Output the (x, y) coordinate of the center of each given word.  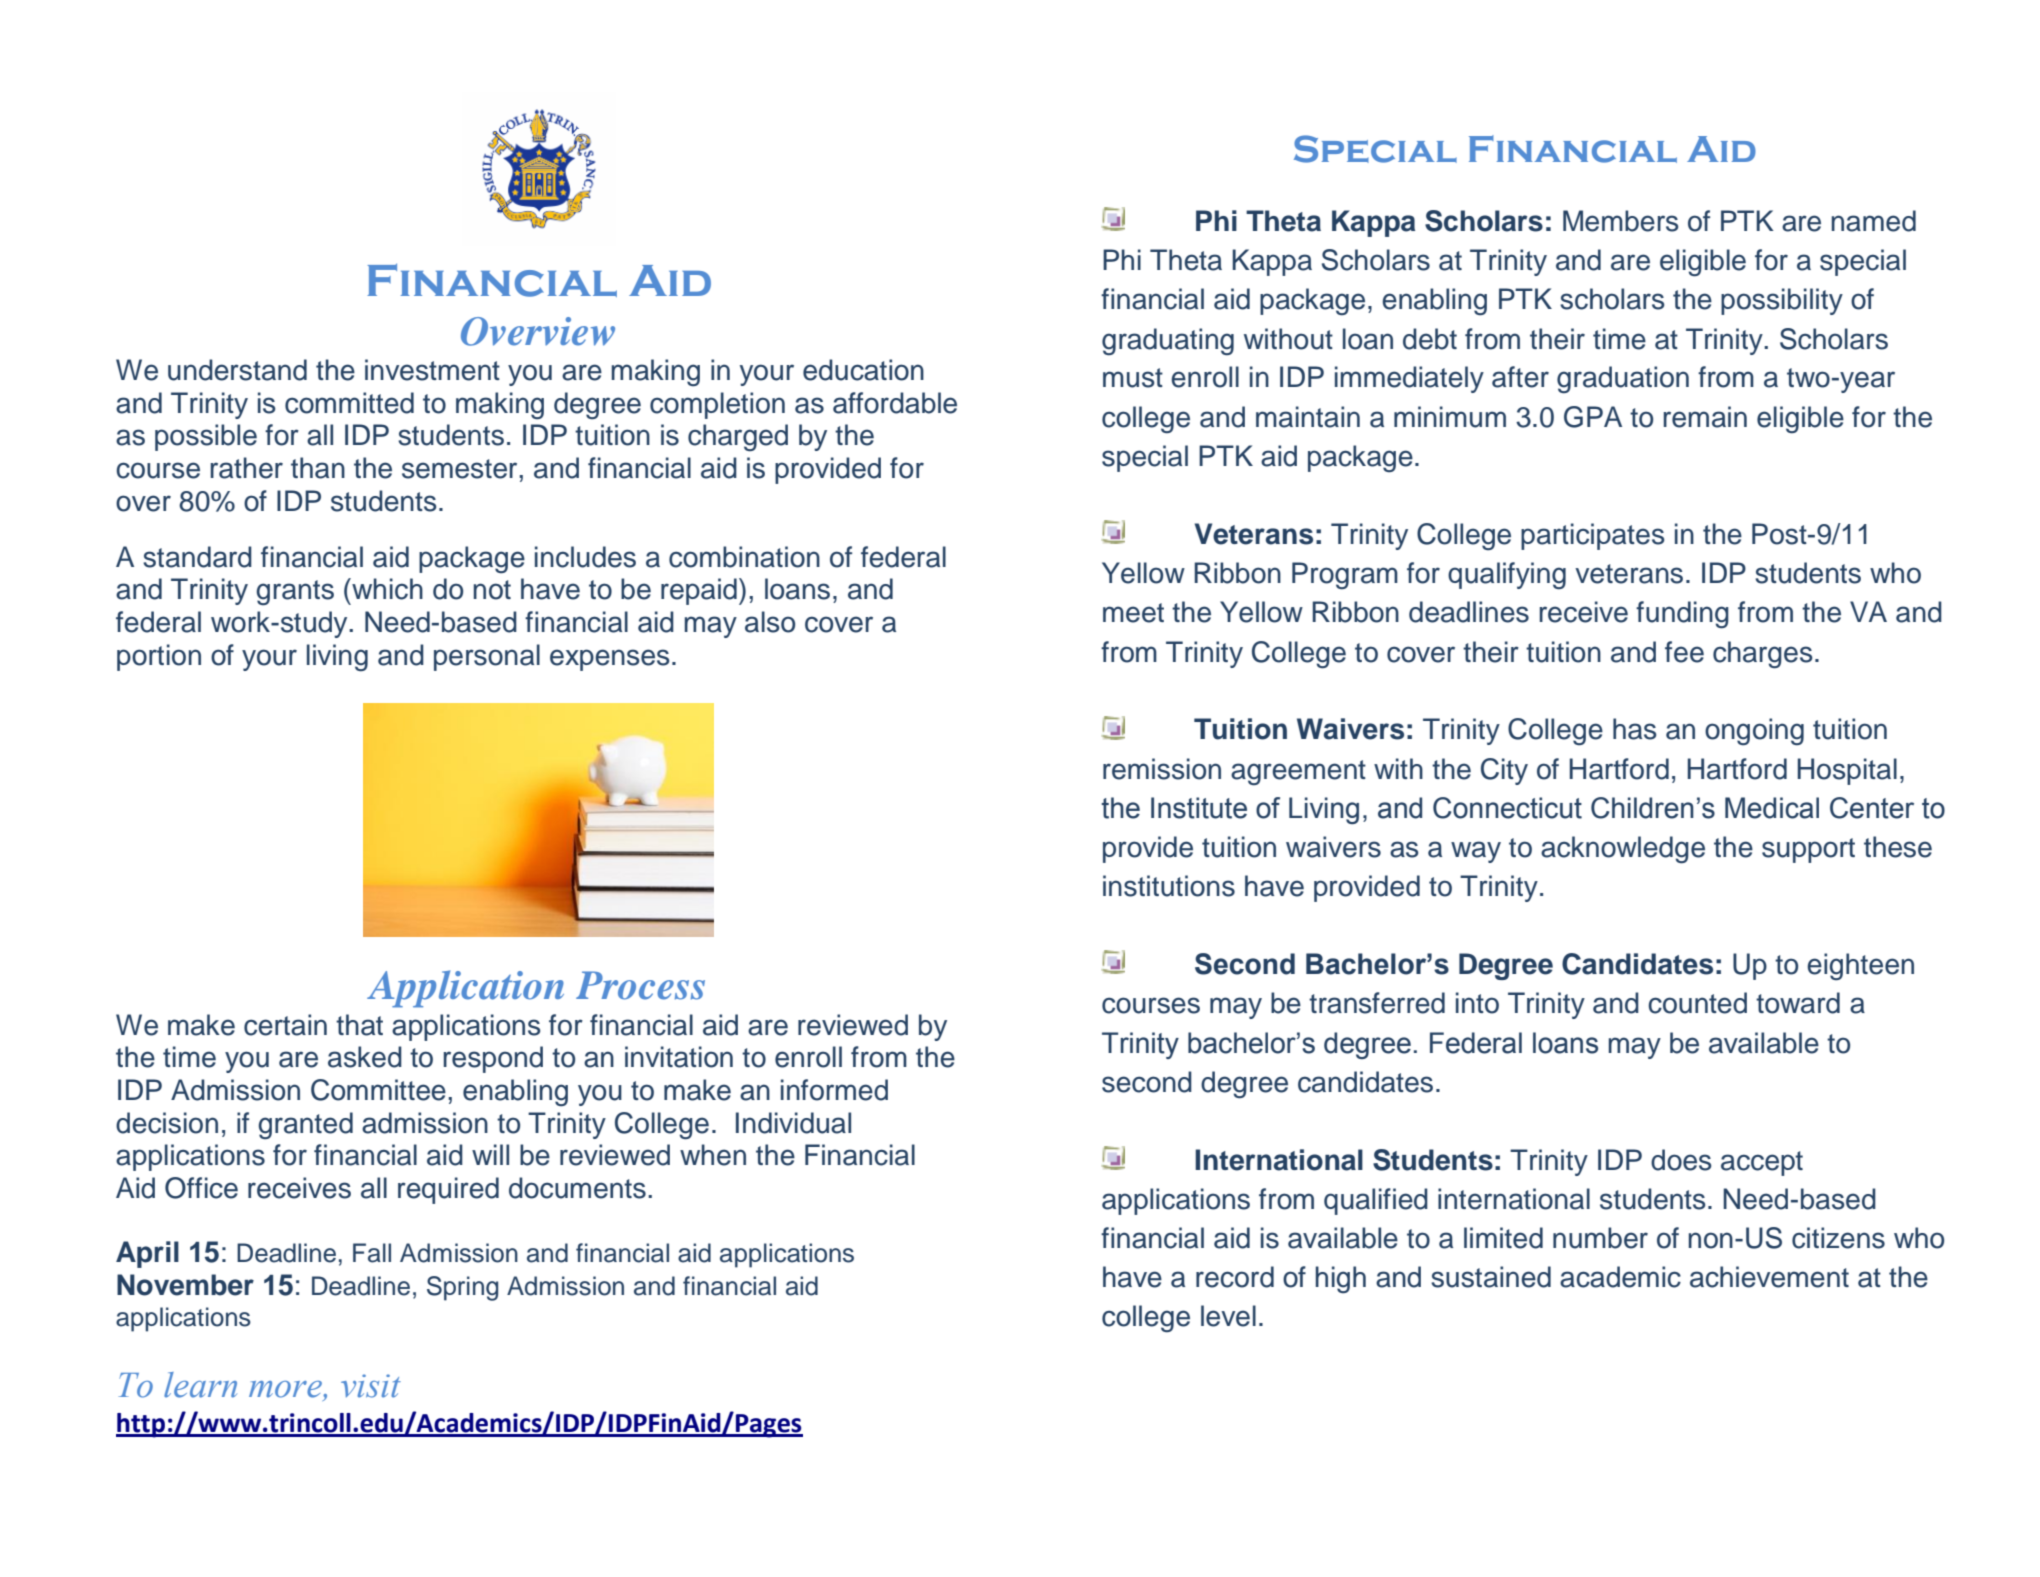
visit (371, 1386)
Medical (1772, 808)
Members (1621, 221)
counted (1697, 1003)
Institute (1199, 808)
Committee (378, 1090)
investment (432, 370)
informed (834, 1090)
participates (1593, 536)
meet (1133, 613)
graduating (1168, 342)
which (386, 589)
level (1228, 1316)
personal (487, 657)
